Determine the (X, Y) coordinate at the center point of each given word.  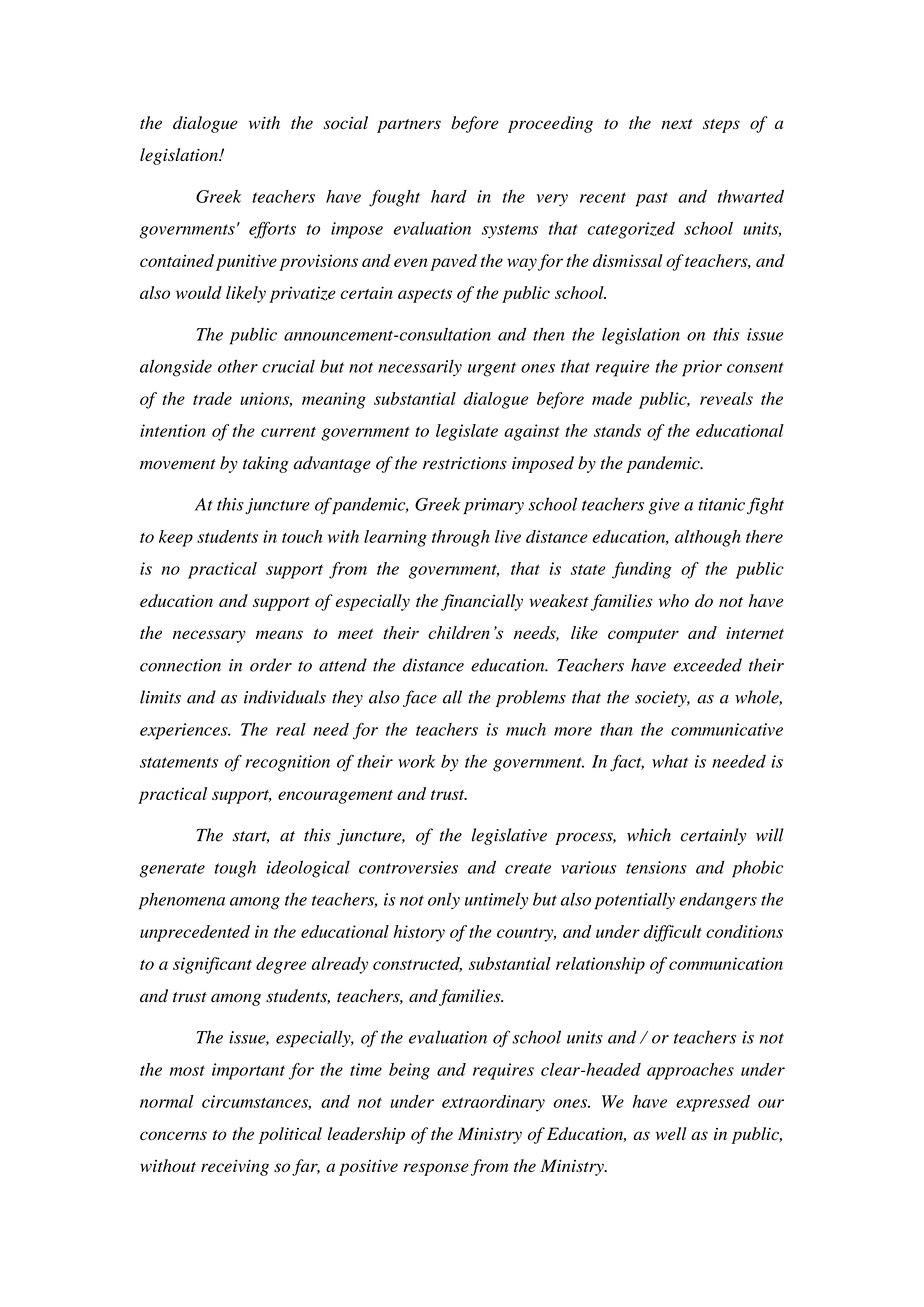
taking (265, 464)
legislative (509, 836)
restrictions (465, 463)
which (649, 835)
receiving (235, 1167)
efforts (272, 230)
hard (449, 196)
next (677, 124)
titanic (721, 504)
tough (235, 869)
